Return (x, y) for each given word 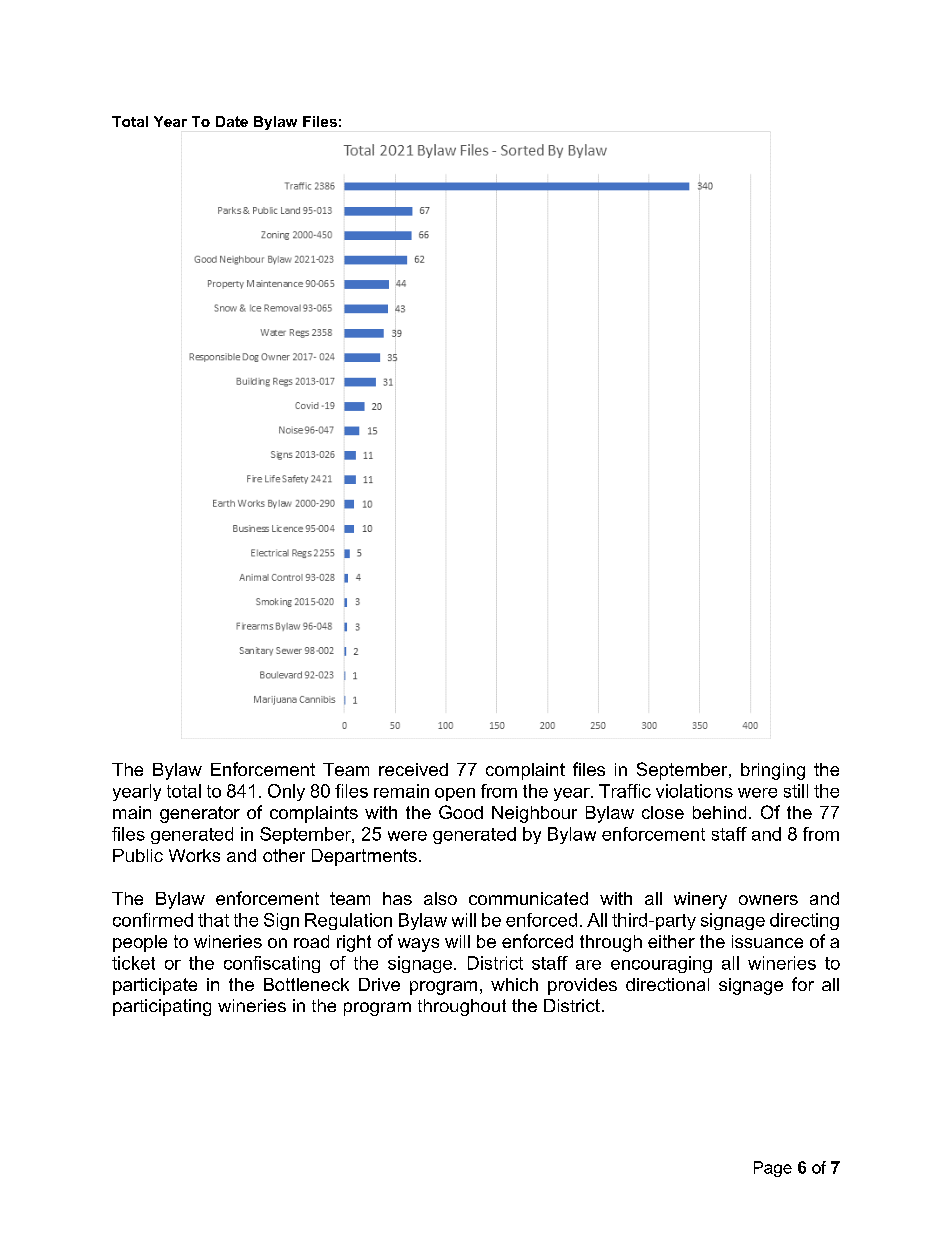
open (455, 794)
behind (719, 812)
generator (200, 814)
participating (162, 1007)
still (796, 791)
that (213, 920)
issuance (767, 941)
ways (418, 945)
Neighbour (534, 814)
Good (461, 812)
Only (286, 792)
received (413, 769)
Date (232, 121)
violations (694, 791)
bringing (773, 771)
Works (194, 855)
